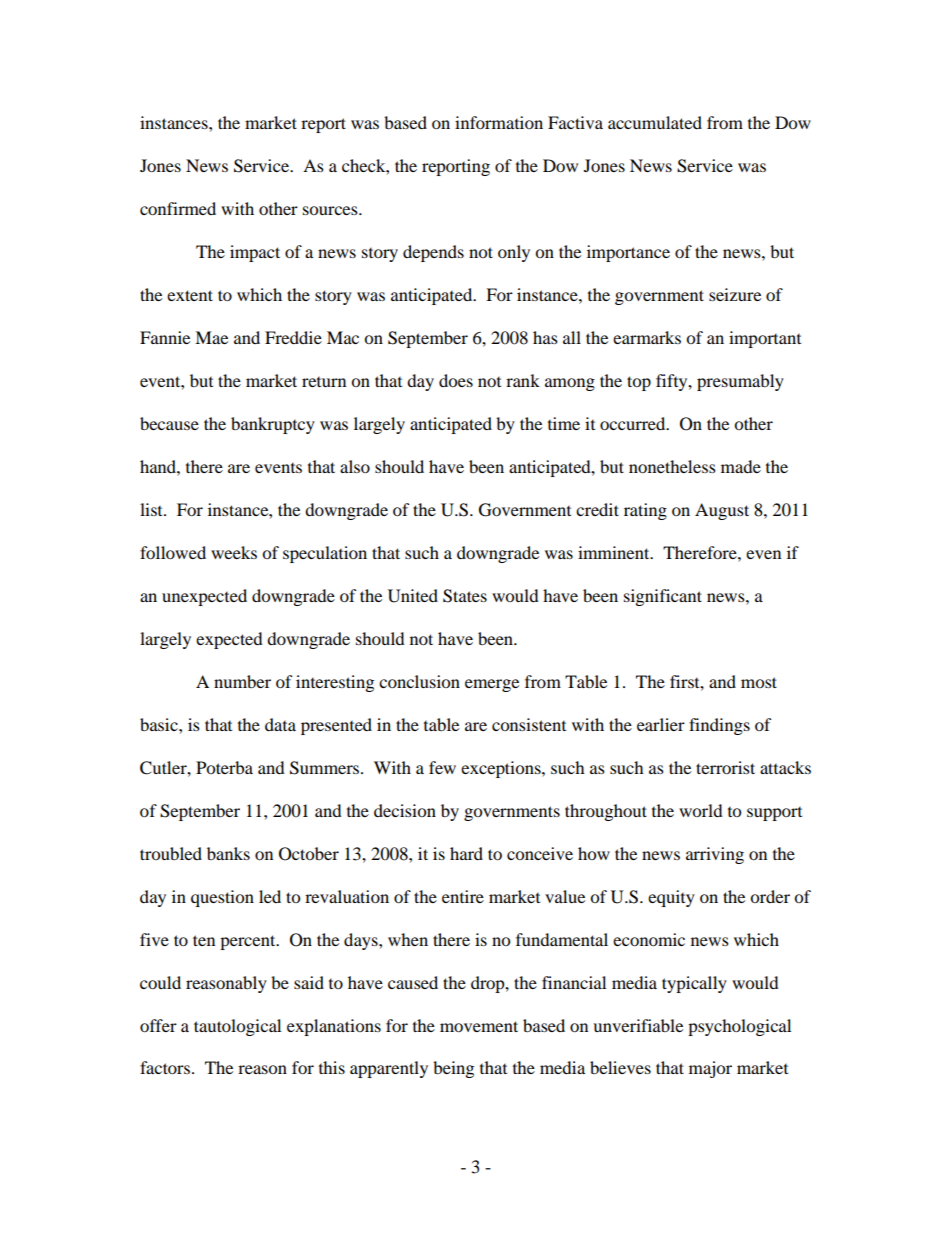 The height and width of the screenshot is (1233, 952). I want to click on does, so click(456, 380).
